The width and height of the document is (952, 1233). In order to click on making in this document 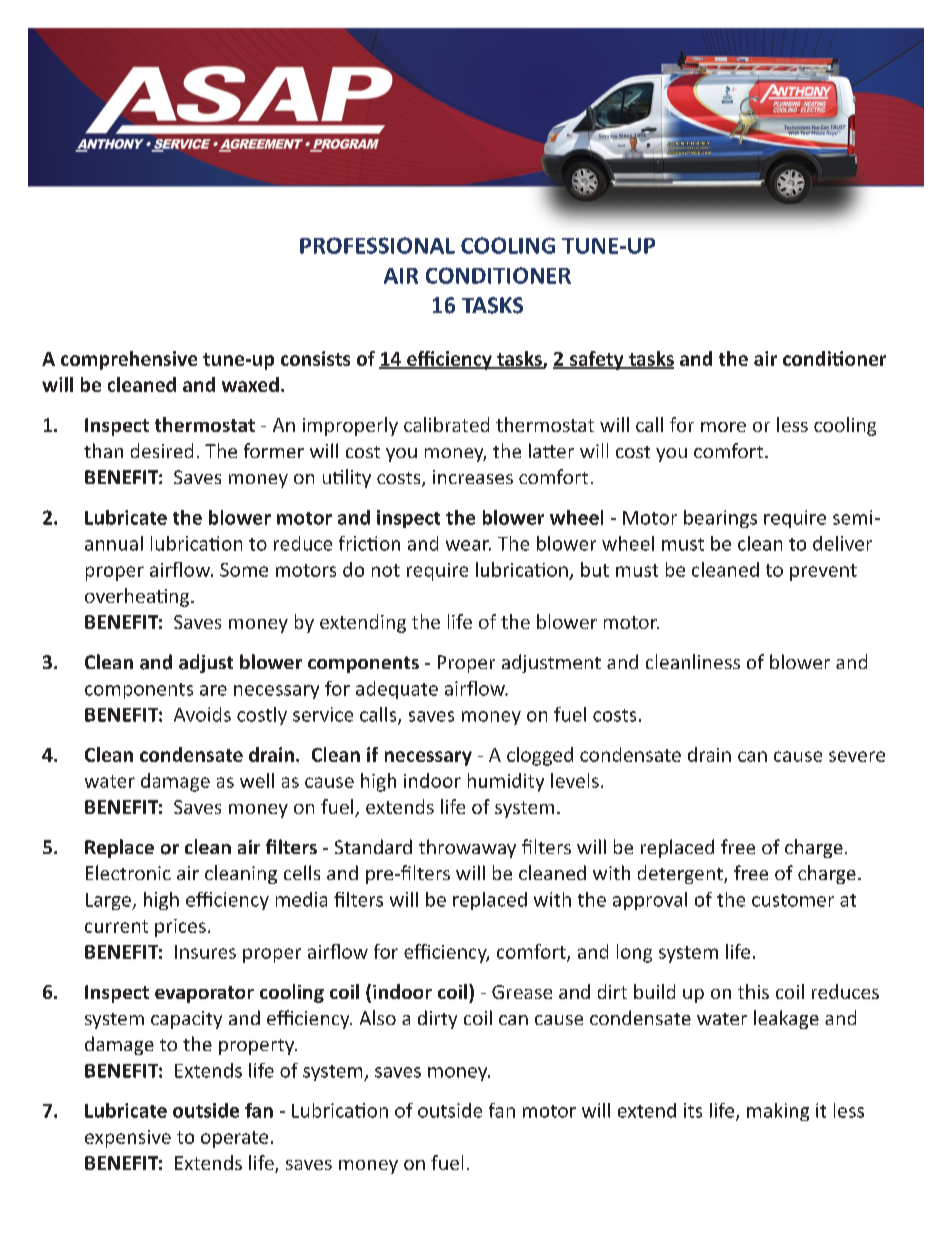, I will do `click(778, 1112)`.
